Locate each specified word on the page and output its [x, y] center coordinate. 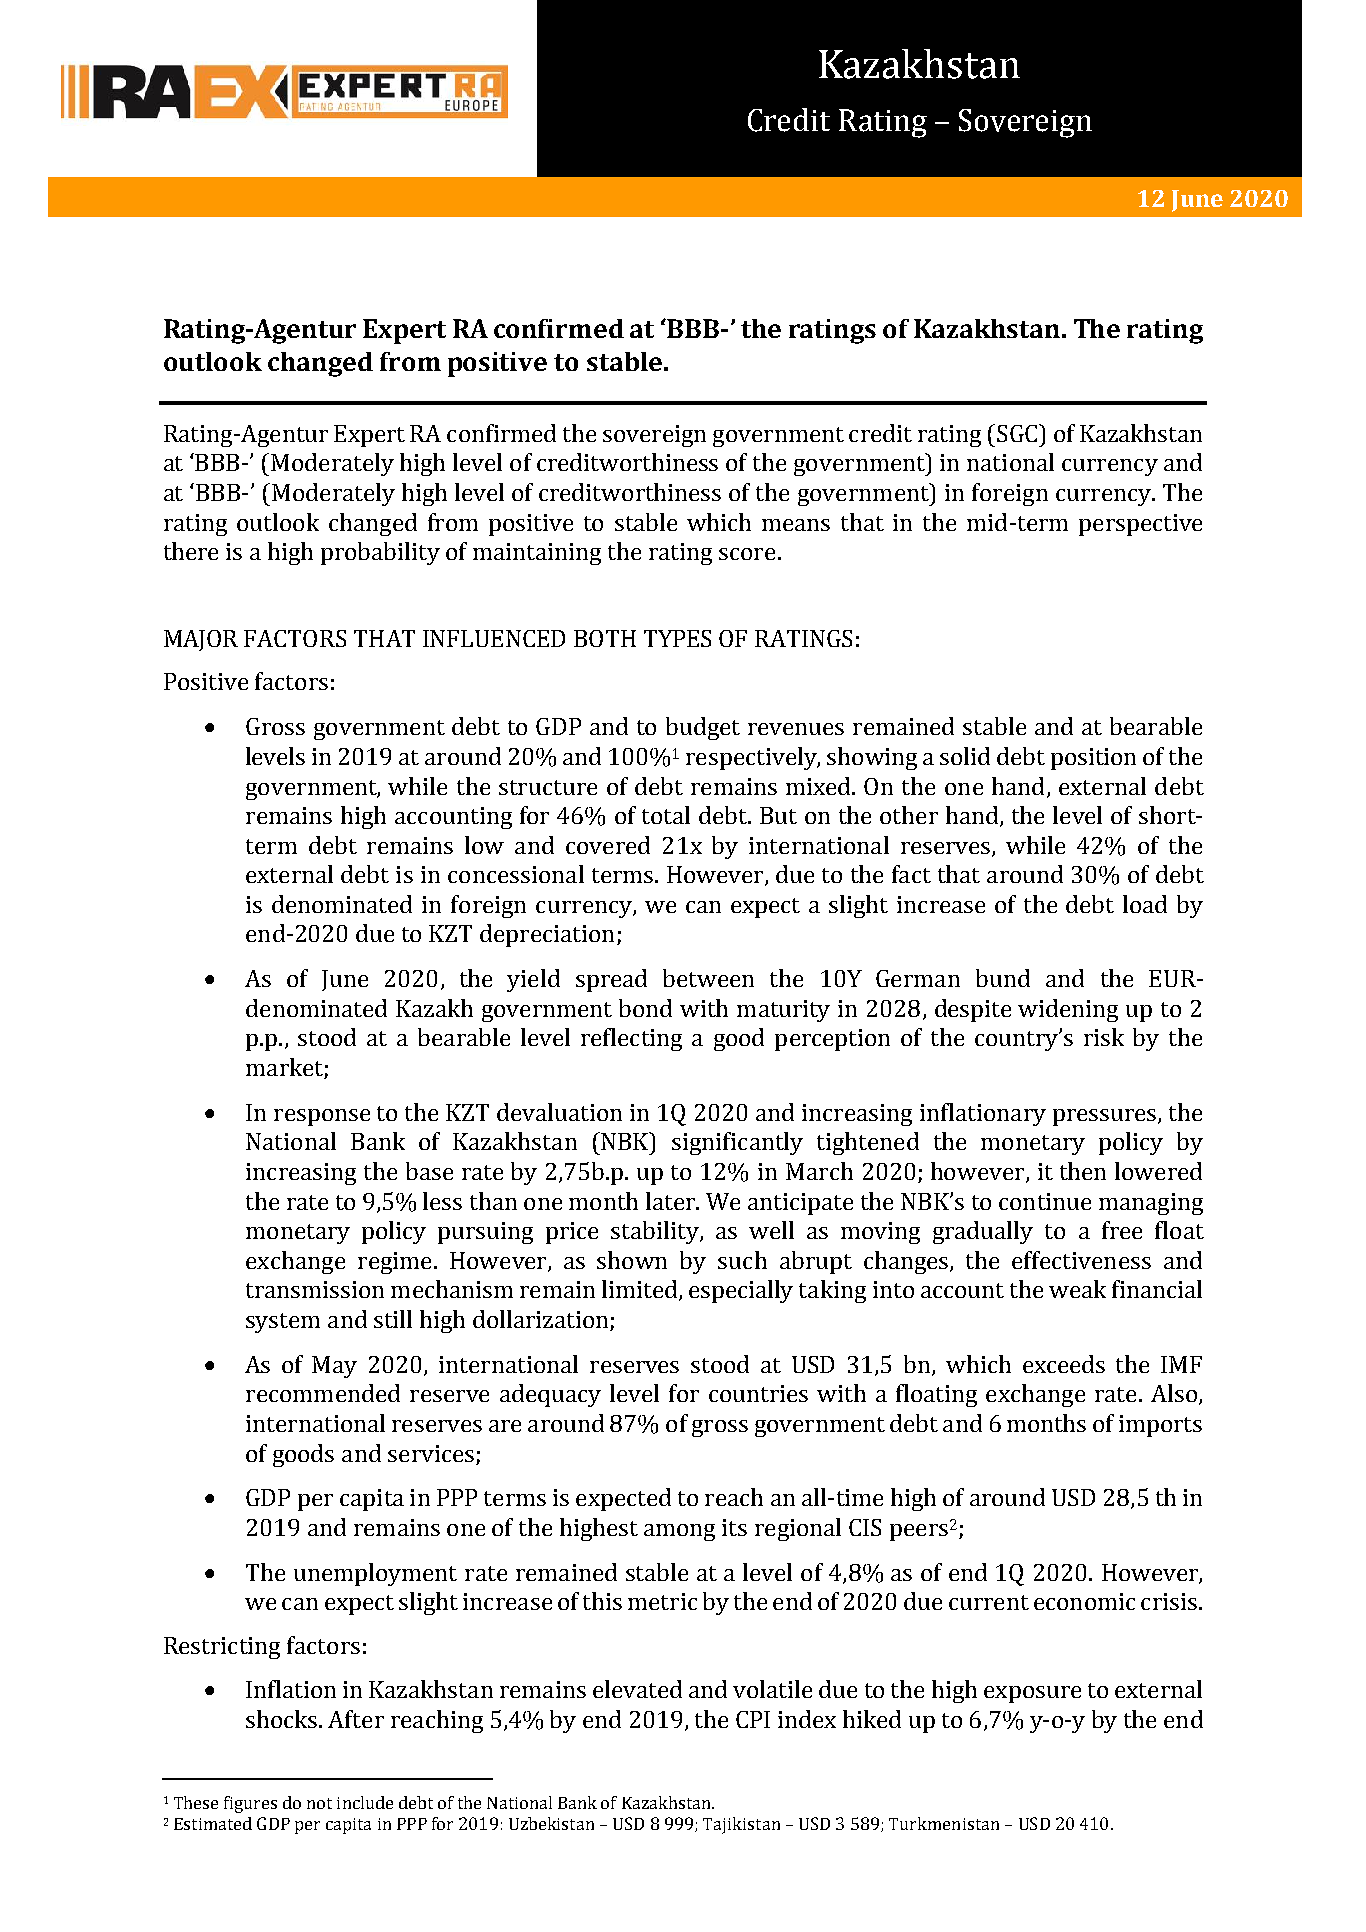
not [319, 1803]
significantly [737, 1143]
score [747, 554]
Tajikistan [741, 1825]
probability [380, 553]
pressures [1106, 1117]
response [322, 1117]
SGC [1017, 433]
